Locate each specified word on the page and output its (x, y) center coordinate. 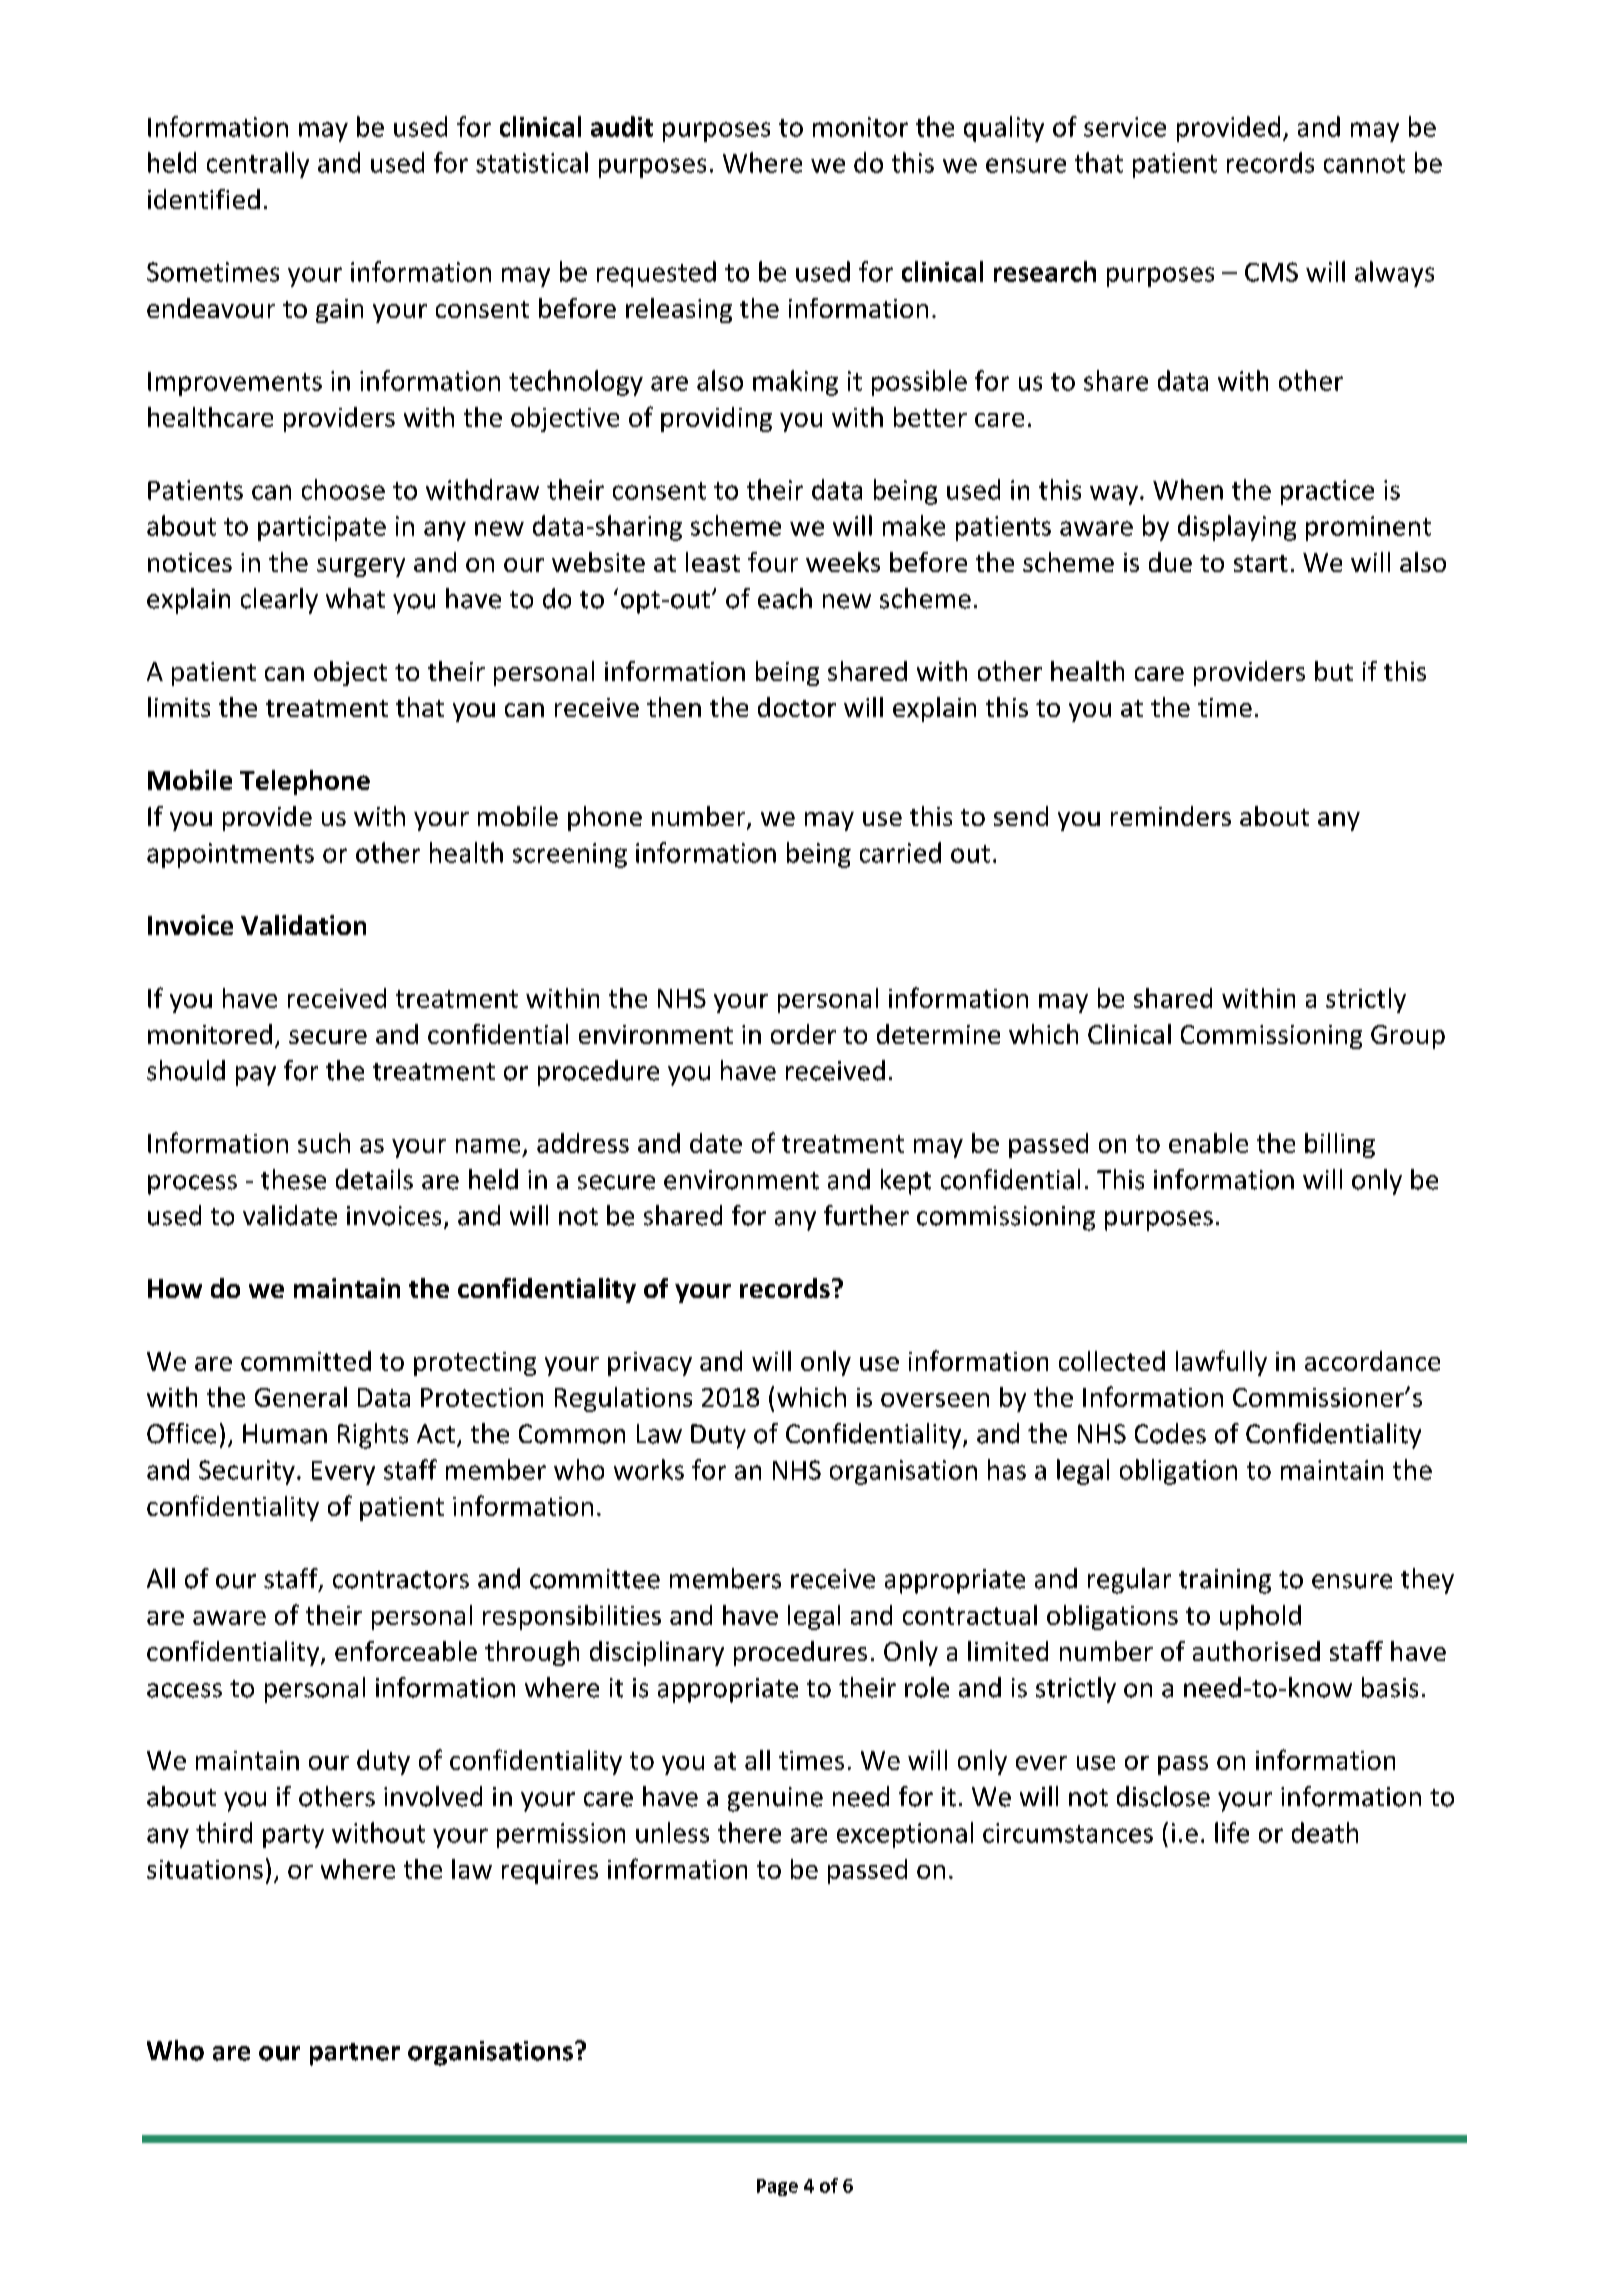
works (649, 1469)
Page (777, 2187)
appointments (230, 855)
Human (285, 1434)
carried (900, 852)
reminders (1171, 816)
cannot (1364, 164)
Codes (1170, 1433)
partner (355, 2054)
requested (656, 274)
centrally (258, 165)
